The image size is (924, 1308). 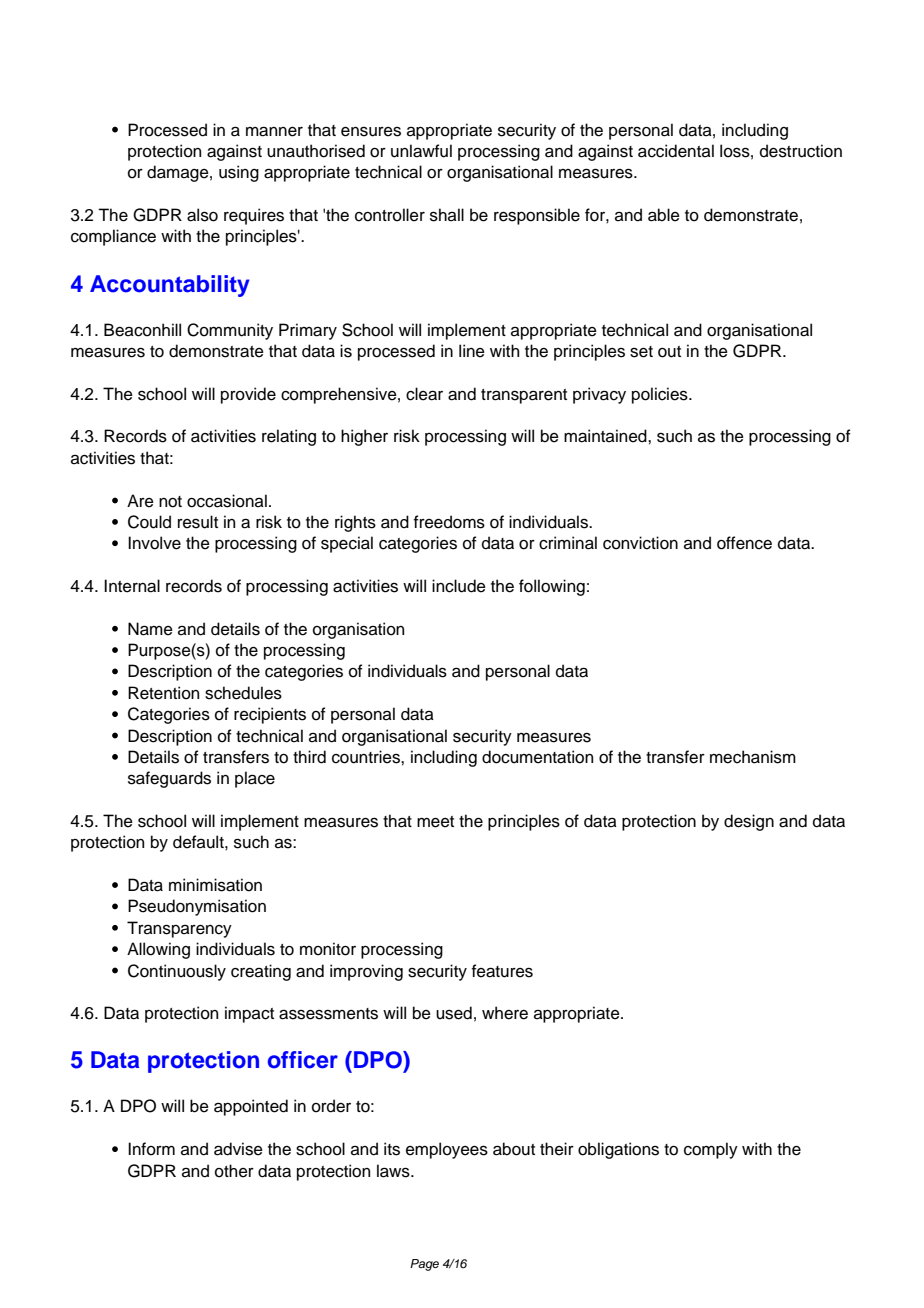 I want to click on Page, so click(x=424, y=1265).
